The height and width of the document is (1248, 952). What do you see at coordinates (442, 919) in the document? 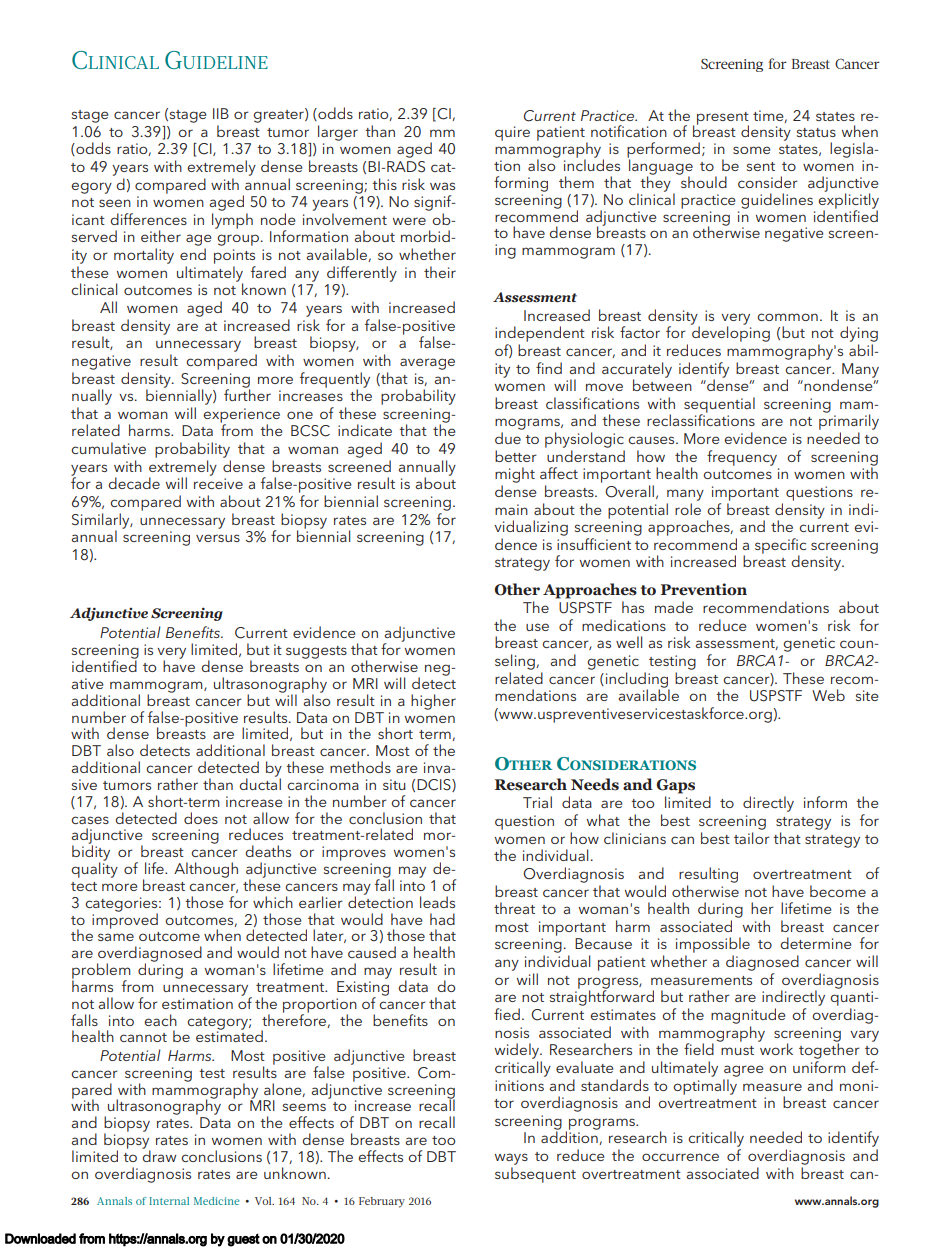
I see `had` at bounding box center [442, 919].
